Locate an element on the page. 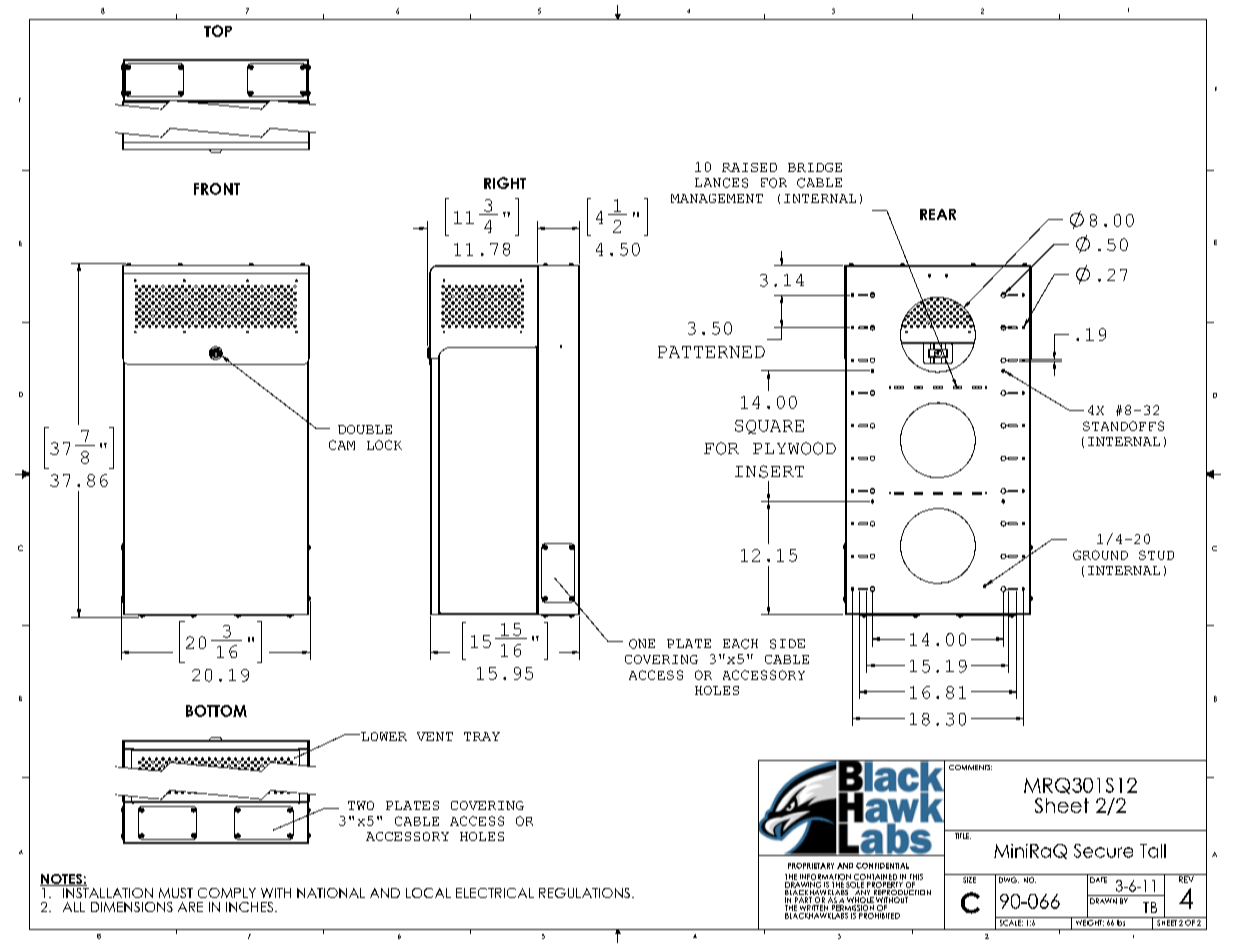 The height and width of the image is (952, 1233). REAR is located at coordinates (938, 214).
